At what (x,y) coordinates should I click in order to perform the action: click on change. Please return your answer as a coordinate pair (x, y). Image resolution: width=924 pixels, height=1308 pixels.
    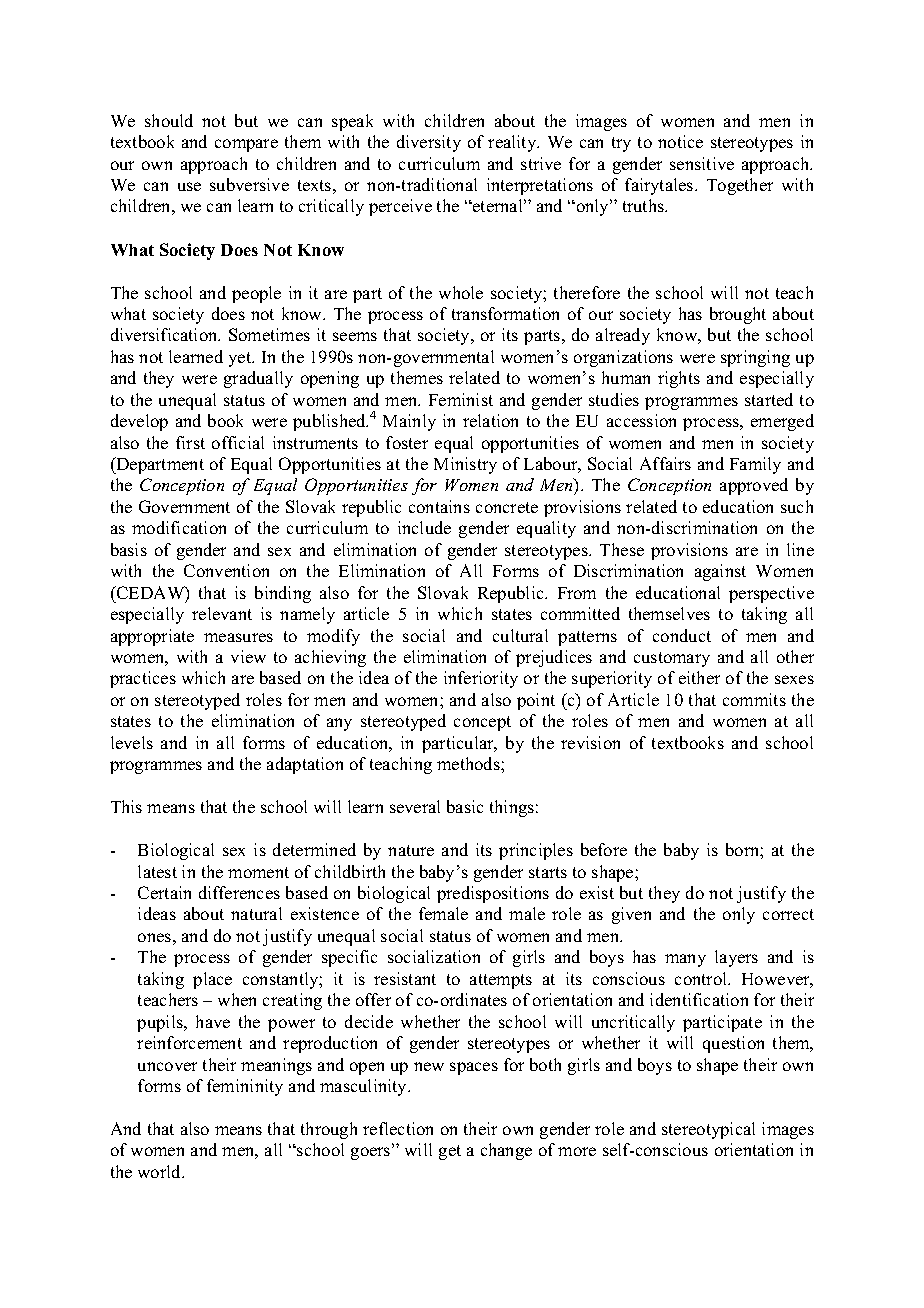
    Looking at the image, I should click on (506, 1151).
